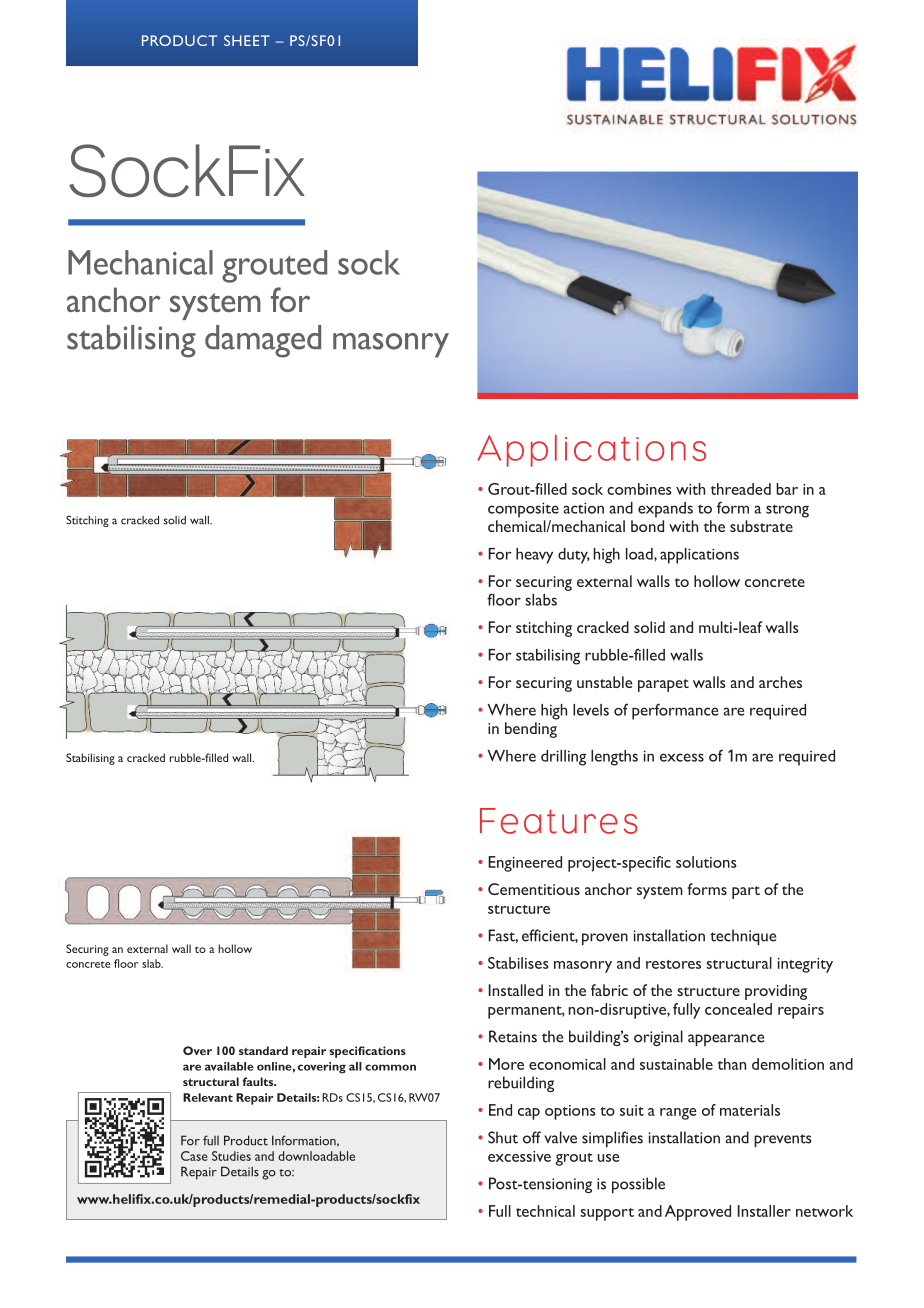 The image size is (924, 1308). Describe the element at coordinates (263, 341) in the screenshot. I see `damaged` at that location.
